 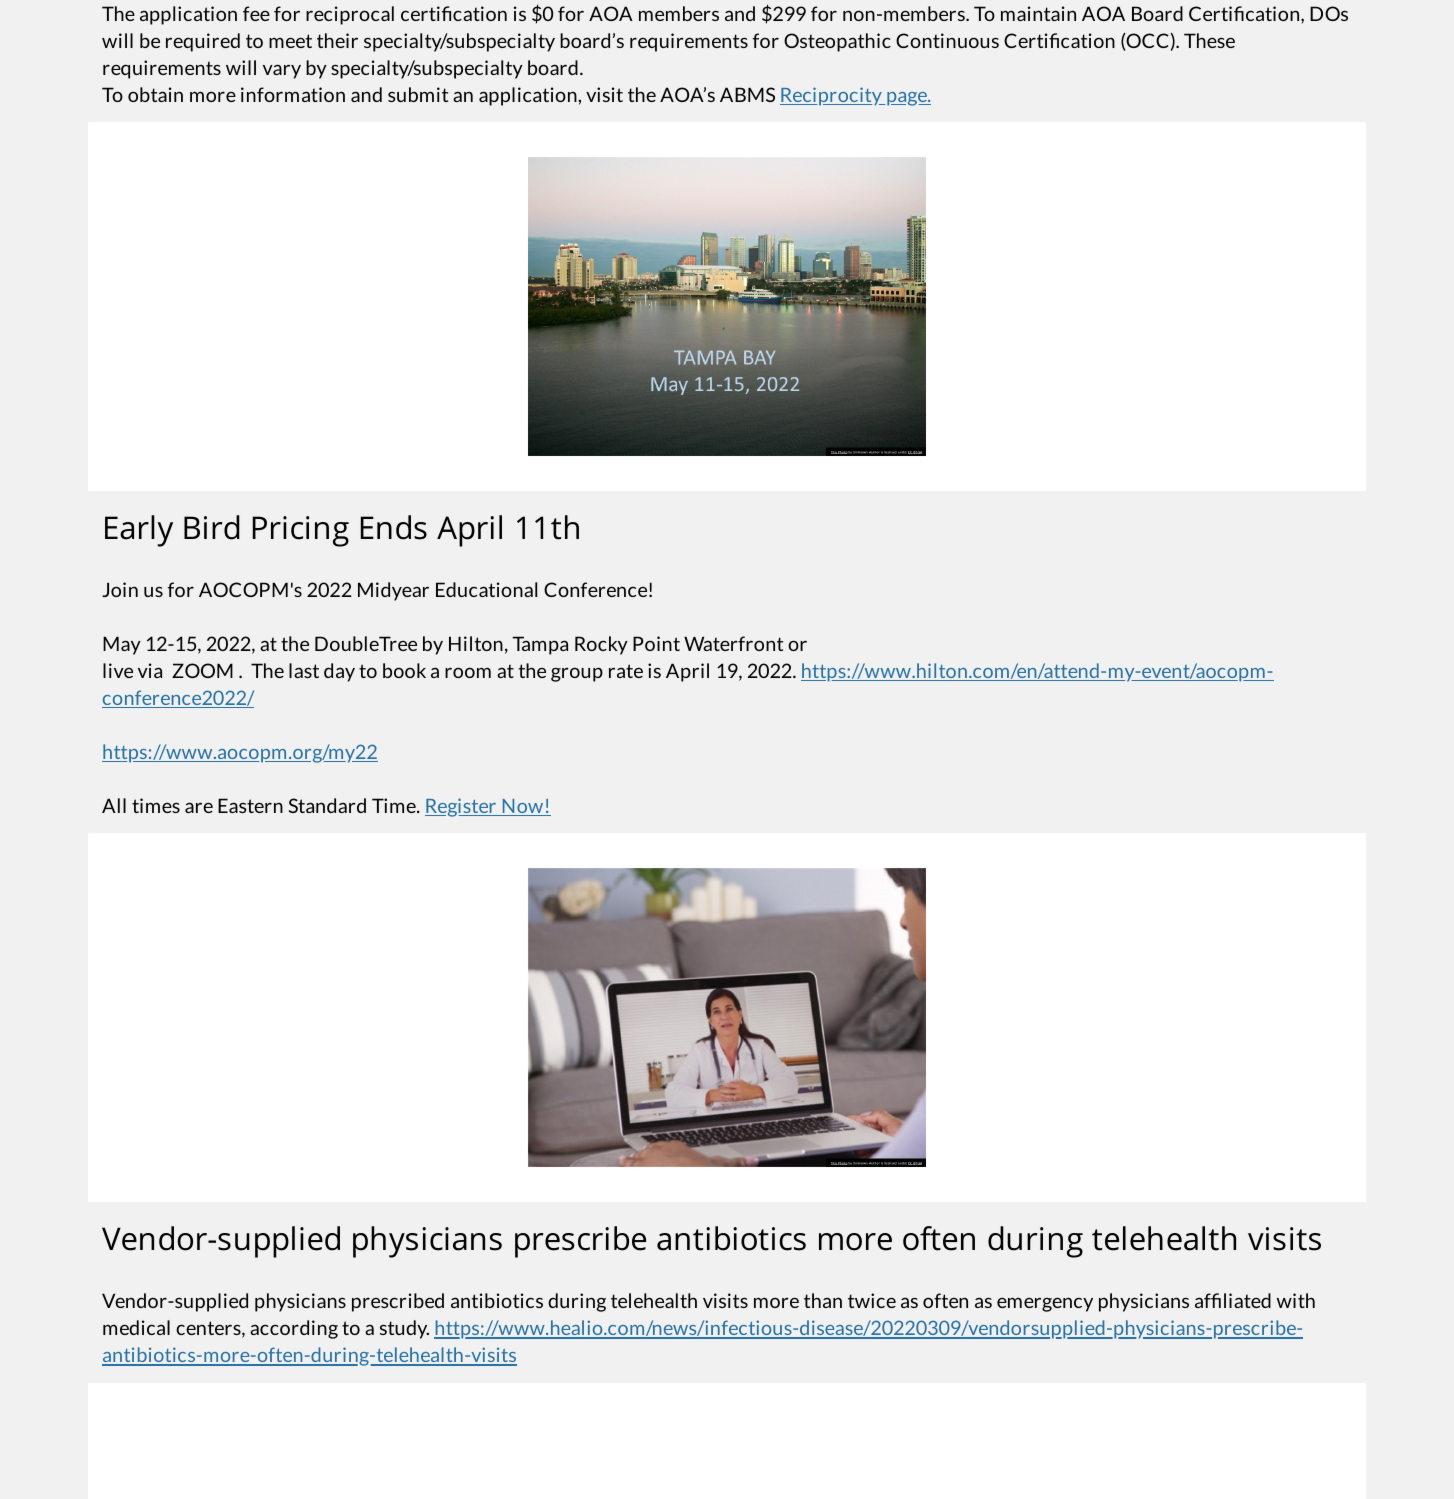 What do you see at coordinates (290, 41) in the screenshot?
I see `meet` at bounding box center [290, 41].
